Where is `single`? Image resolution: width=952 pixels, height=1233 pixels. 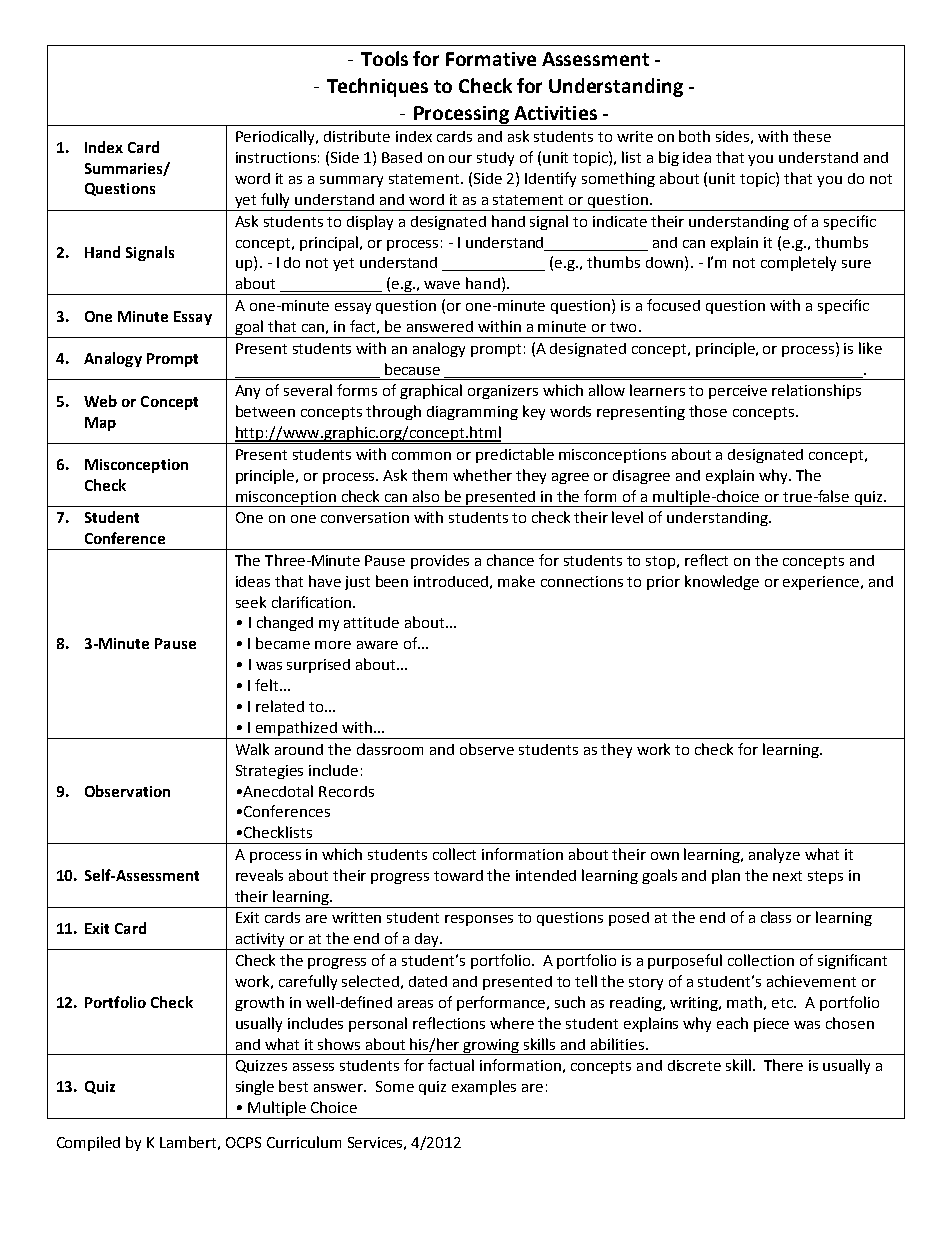
single is located at coordinates (255, 1087).
